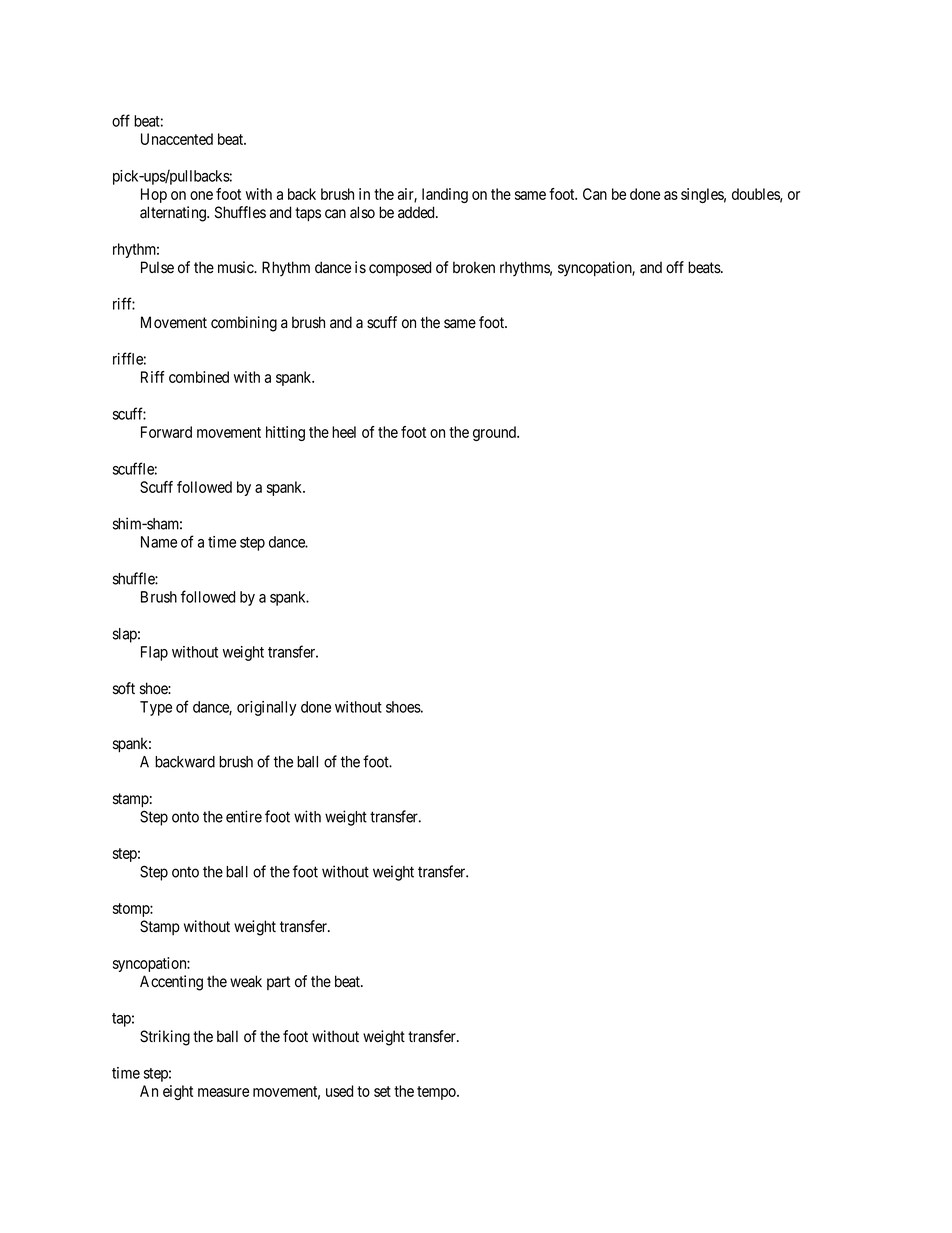  I want to click on ground, so click(496, 433).
